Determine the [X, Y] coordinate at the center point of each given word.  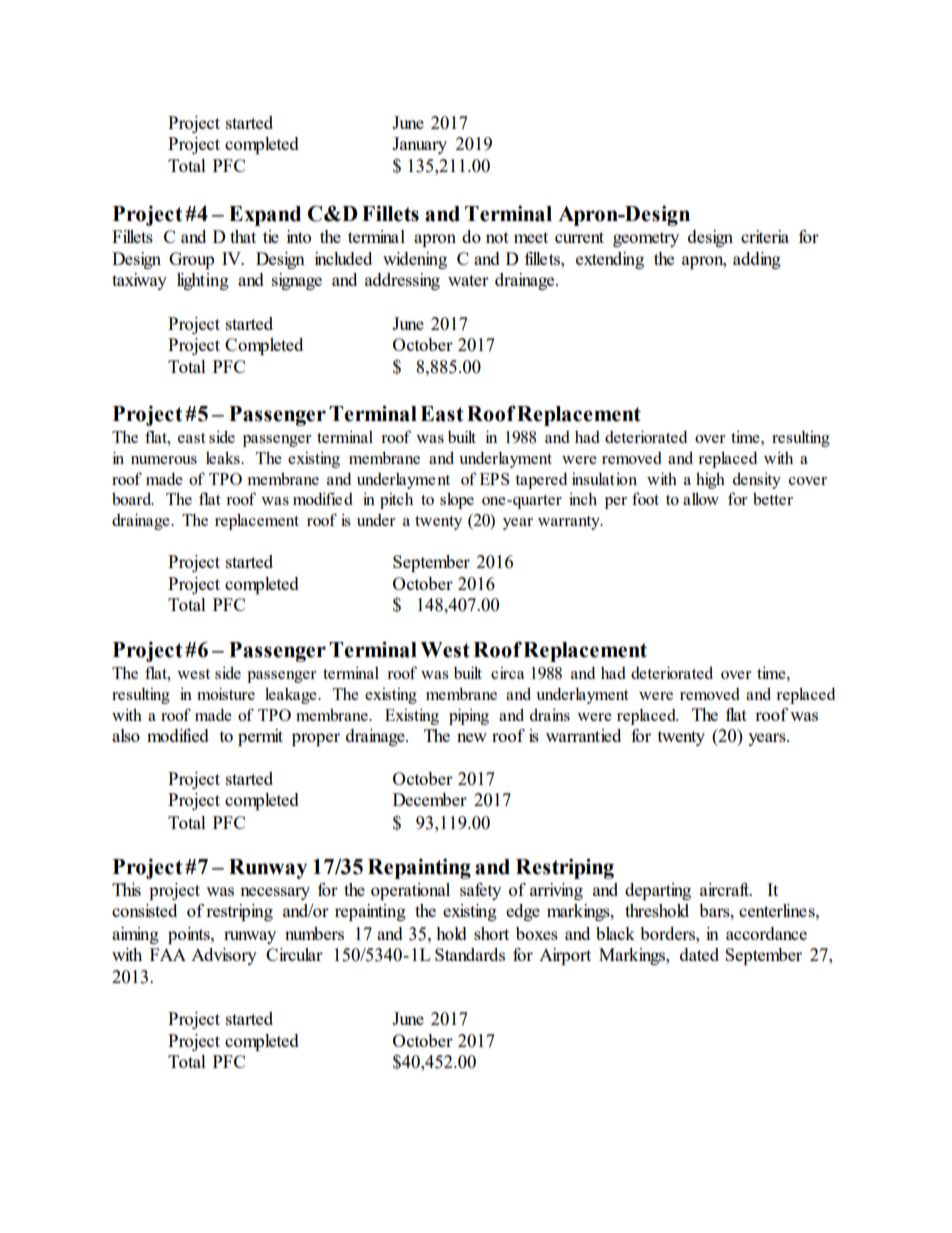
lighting [203, 281]
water [468, 280]
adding [757, 260]
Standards [470, 954]
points [190, 935]
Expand [265, 216]
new [472, 737]
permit [260, 737]
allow [701, 498]
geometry [646, 239]
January [419, 145]
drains [550, 714]
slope [457, 500]
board [133, 498]
